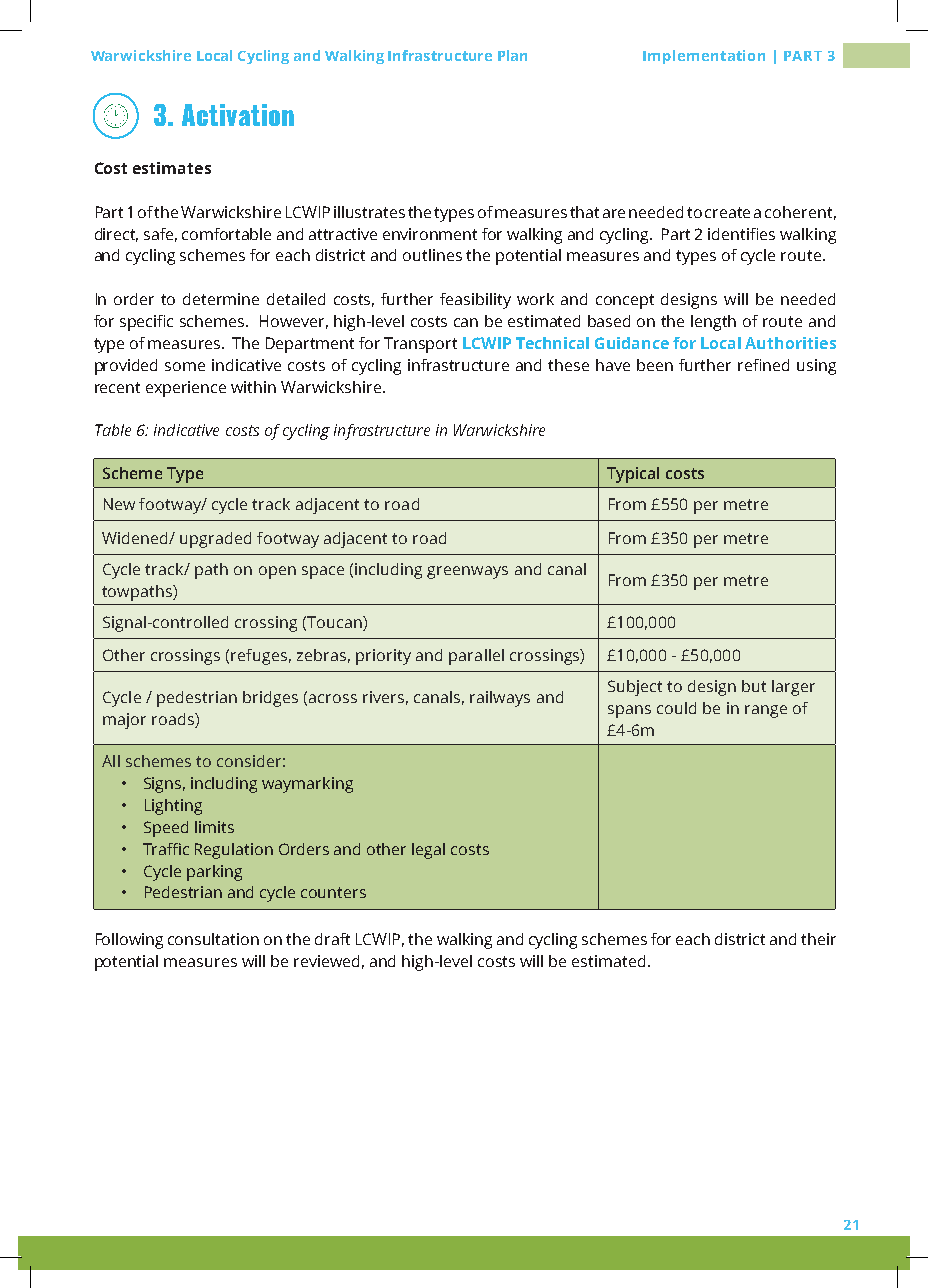  I want to click on Implementation, so click(704, 57).
